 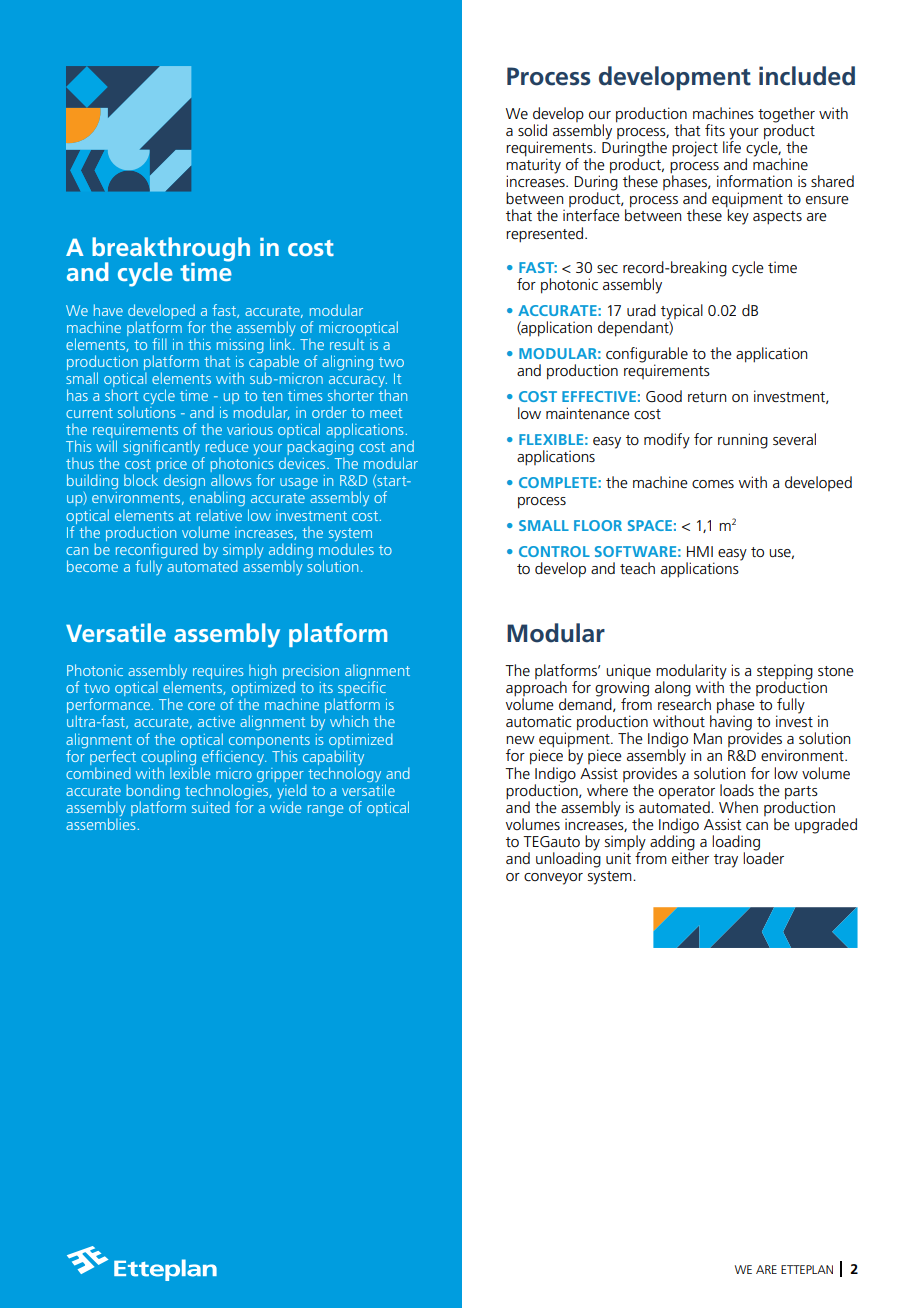 What do you see at coordinates (786, 116) in the screenshot?
I see `together` at bounding box center [786, 116].
